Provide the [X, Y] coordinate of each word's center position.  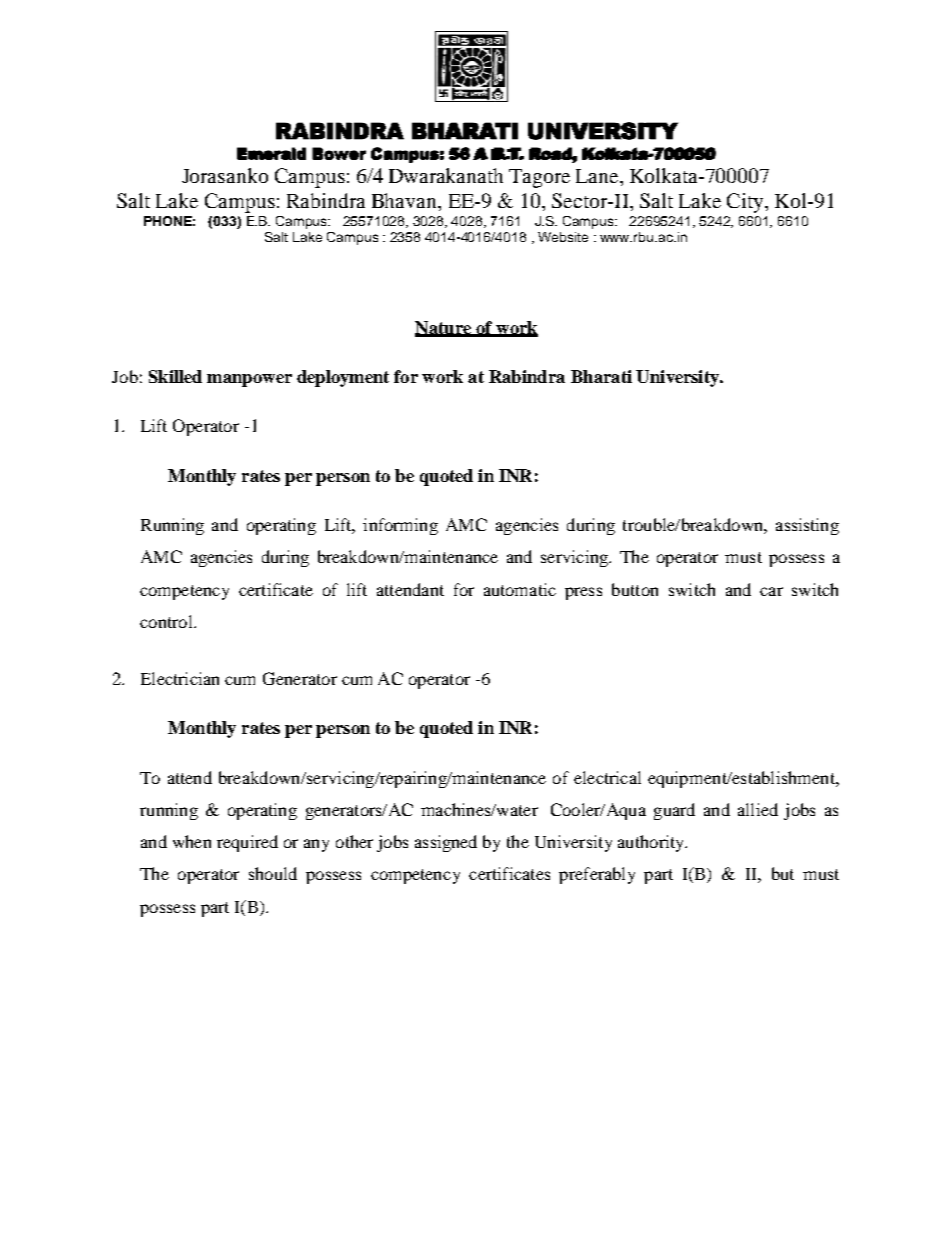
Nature [444, 328]
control [167, 621]
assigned [446, 843]
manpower [249, 380]
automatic [520, 589]
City [746, 203]
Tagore [539, 178]
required [247, 843]
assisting [807, 526]
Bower [339, 153]
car [771, 591]
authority [652, 843]
